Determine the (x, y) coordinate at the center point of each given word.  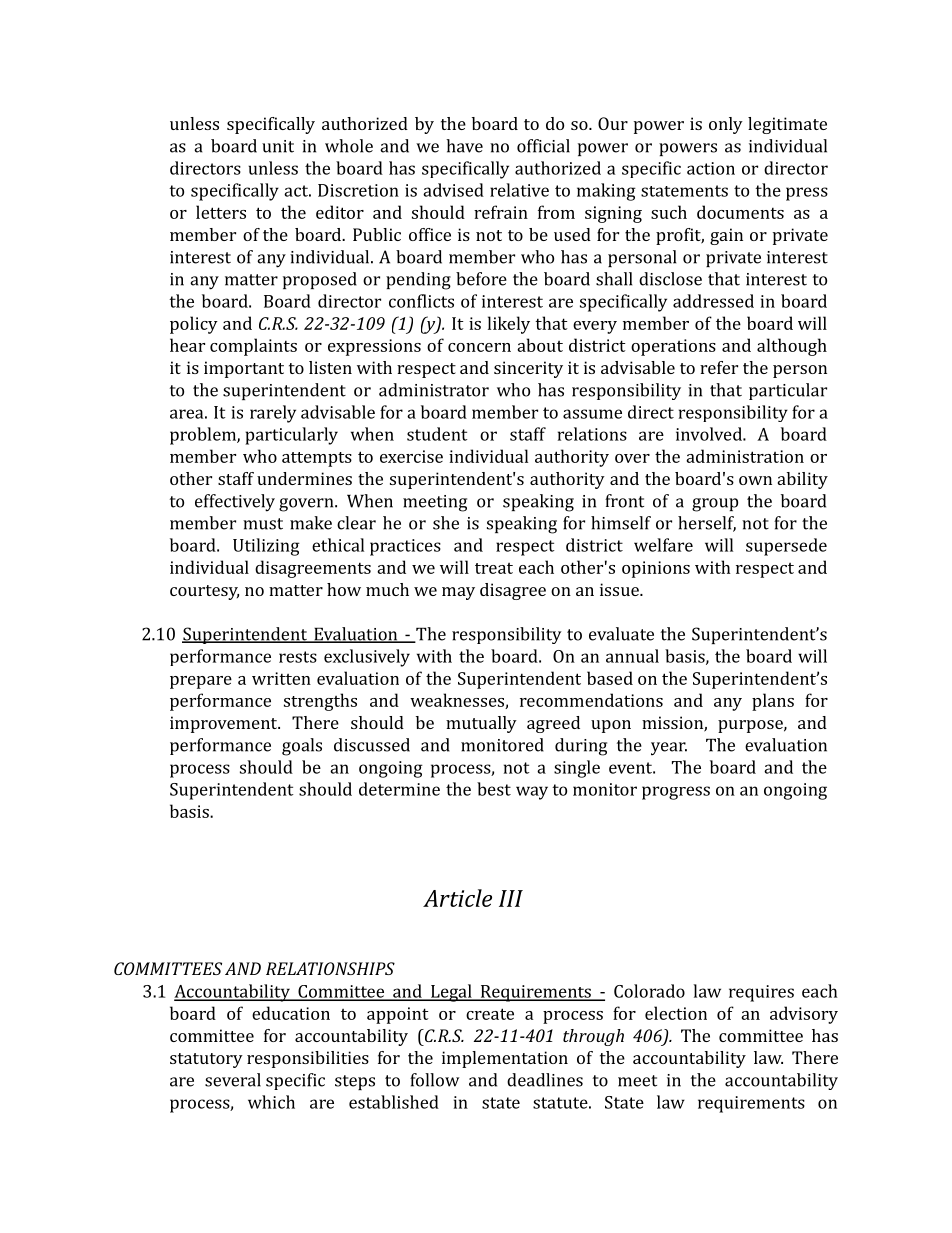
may (458, 593)
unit (278, 146)
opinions (656, 569)
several (233, 1080)
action (711, 168)
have (464, 146)
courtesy (204, 592)
